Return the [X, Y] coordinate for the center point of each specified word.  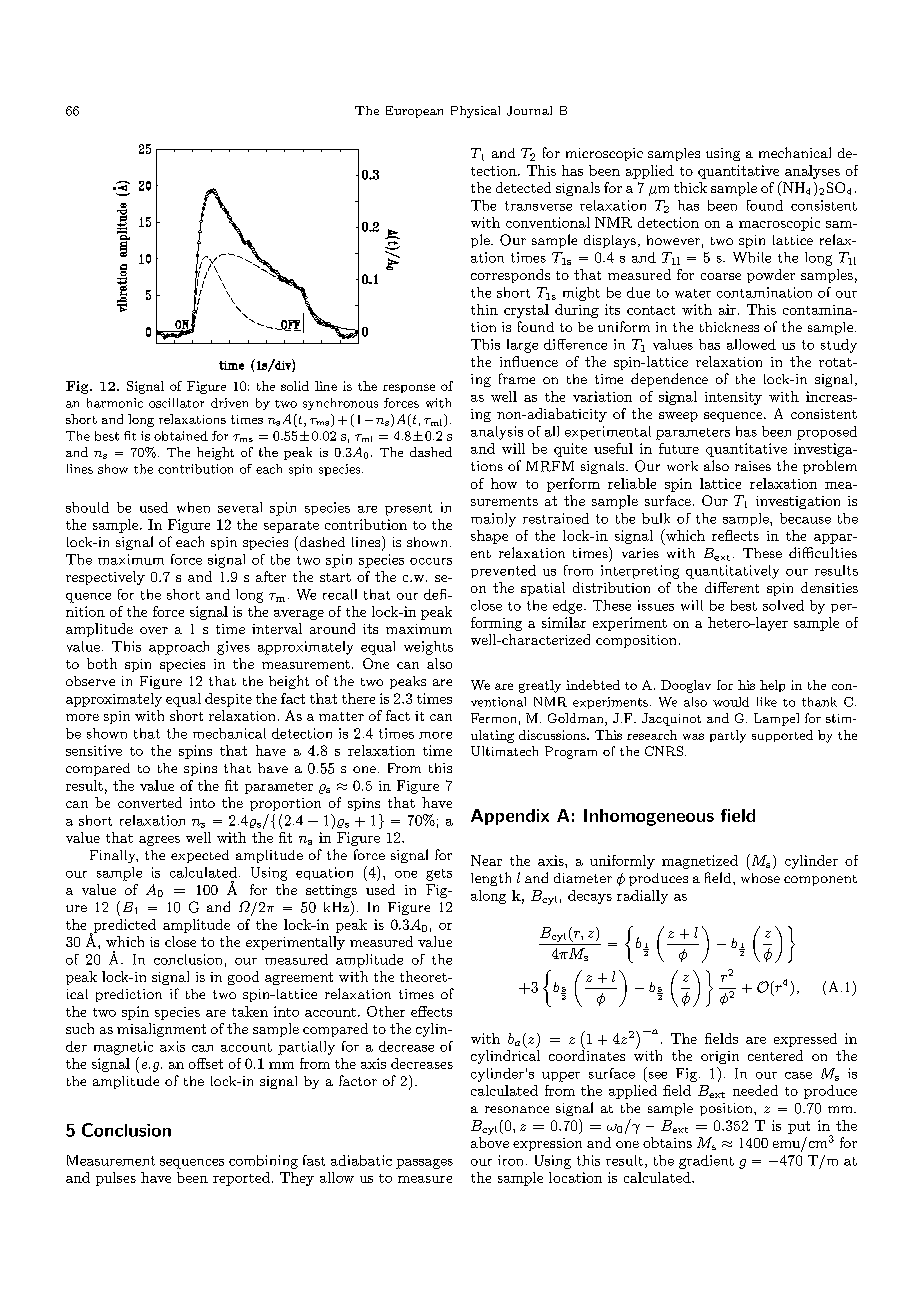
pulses [116, 1179]
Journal [529, 111]
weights [428, 648]
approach [179, 648]
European [414, 112]
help [772, 686]
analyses [812, 172]
